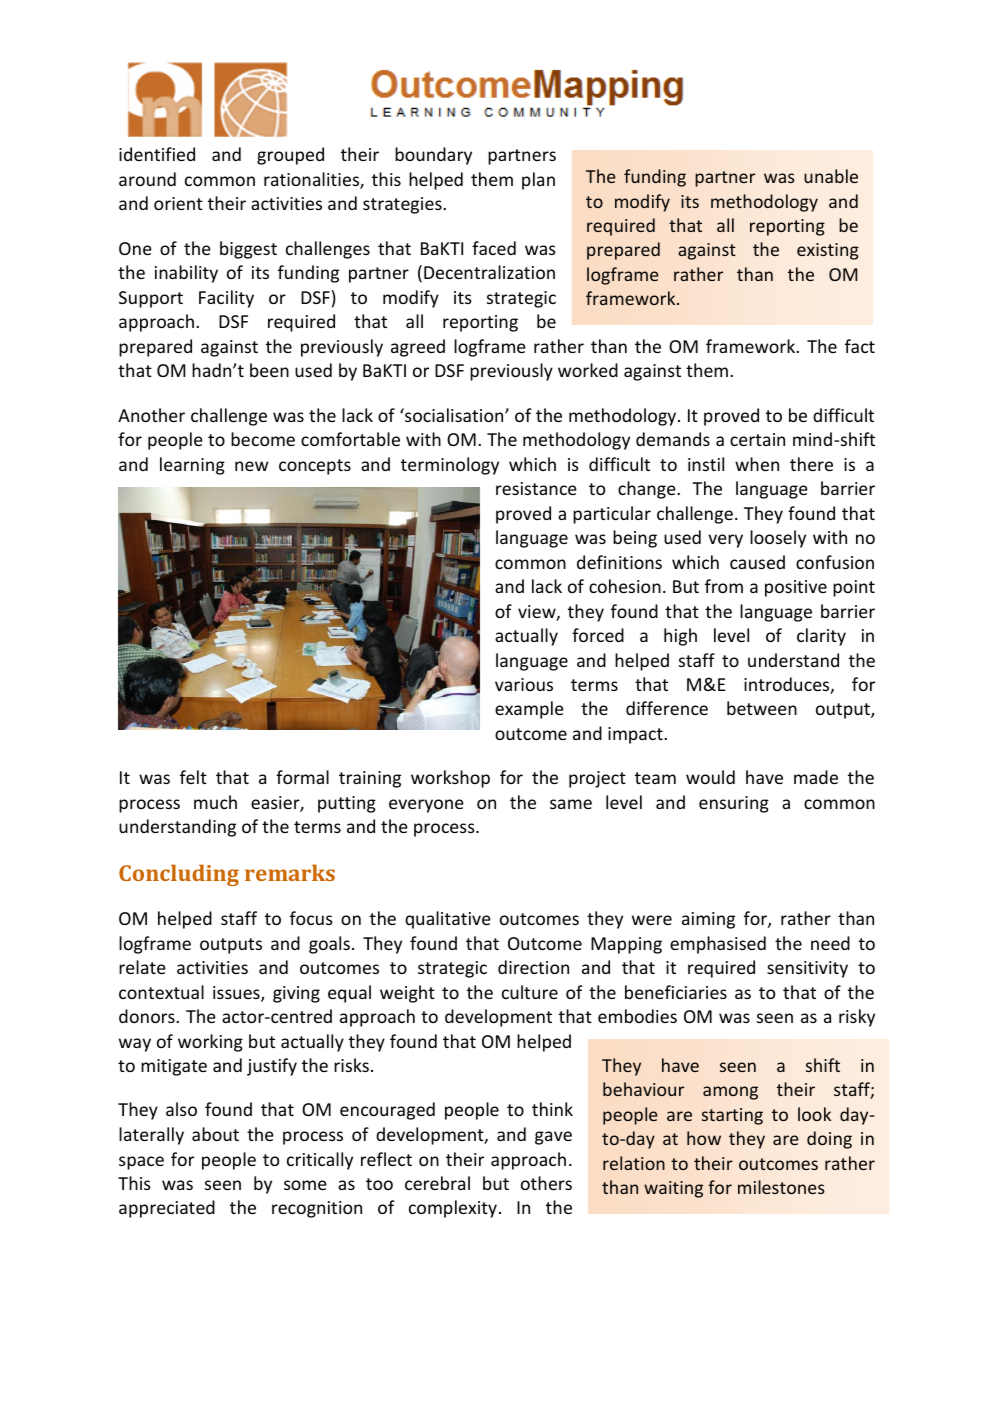  I want to click on unable, so click(831, 176).
